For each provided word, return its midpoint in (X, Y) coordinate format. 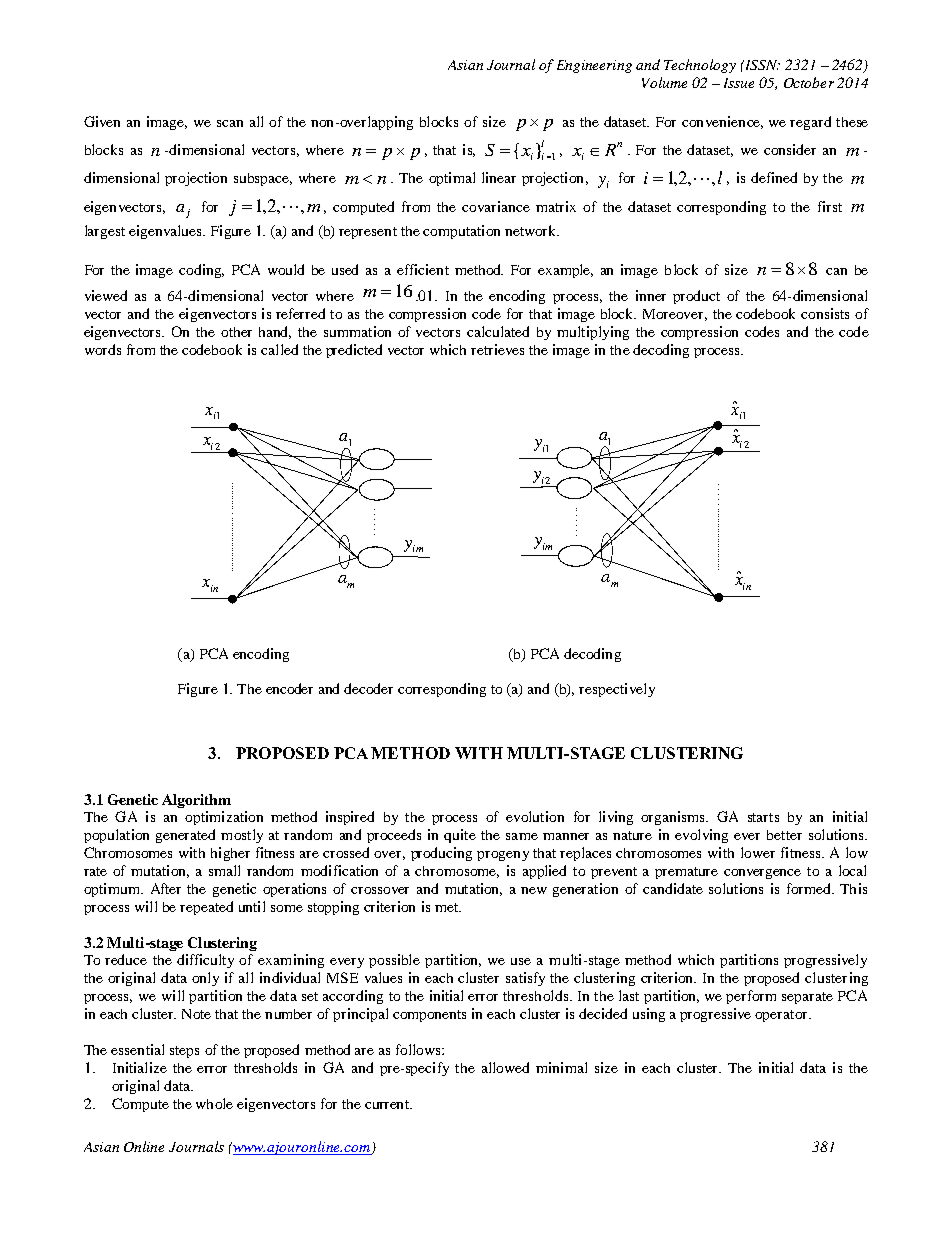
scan (230, 123)
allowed (505, 1067)
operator (782, 1016)
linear (499, 177)
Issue (739, 83)
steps (184, 1052)
